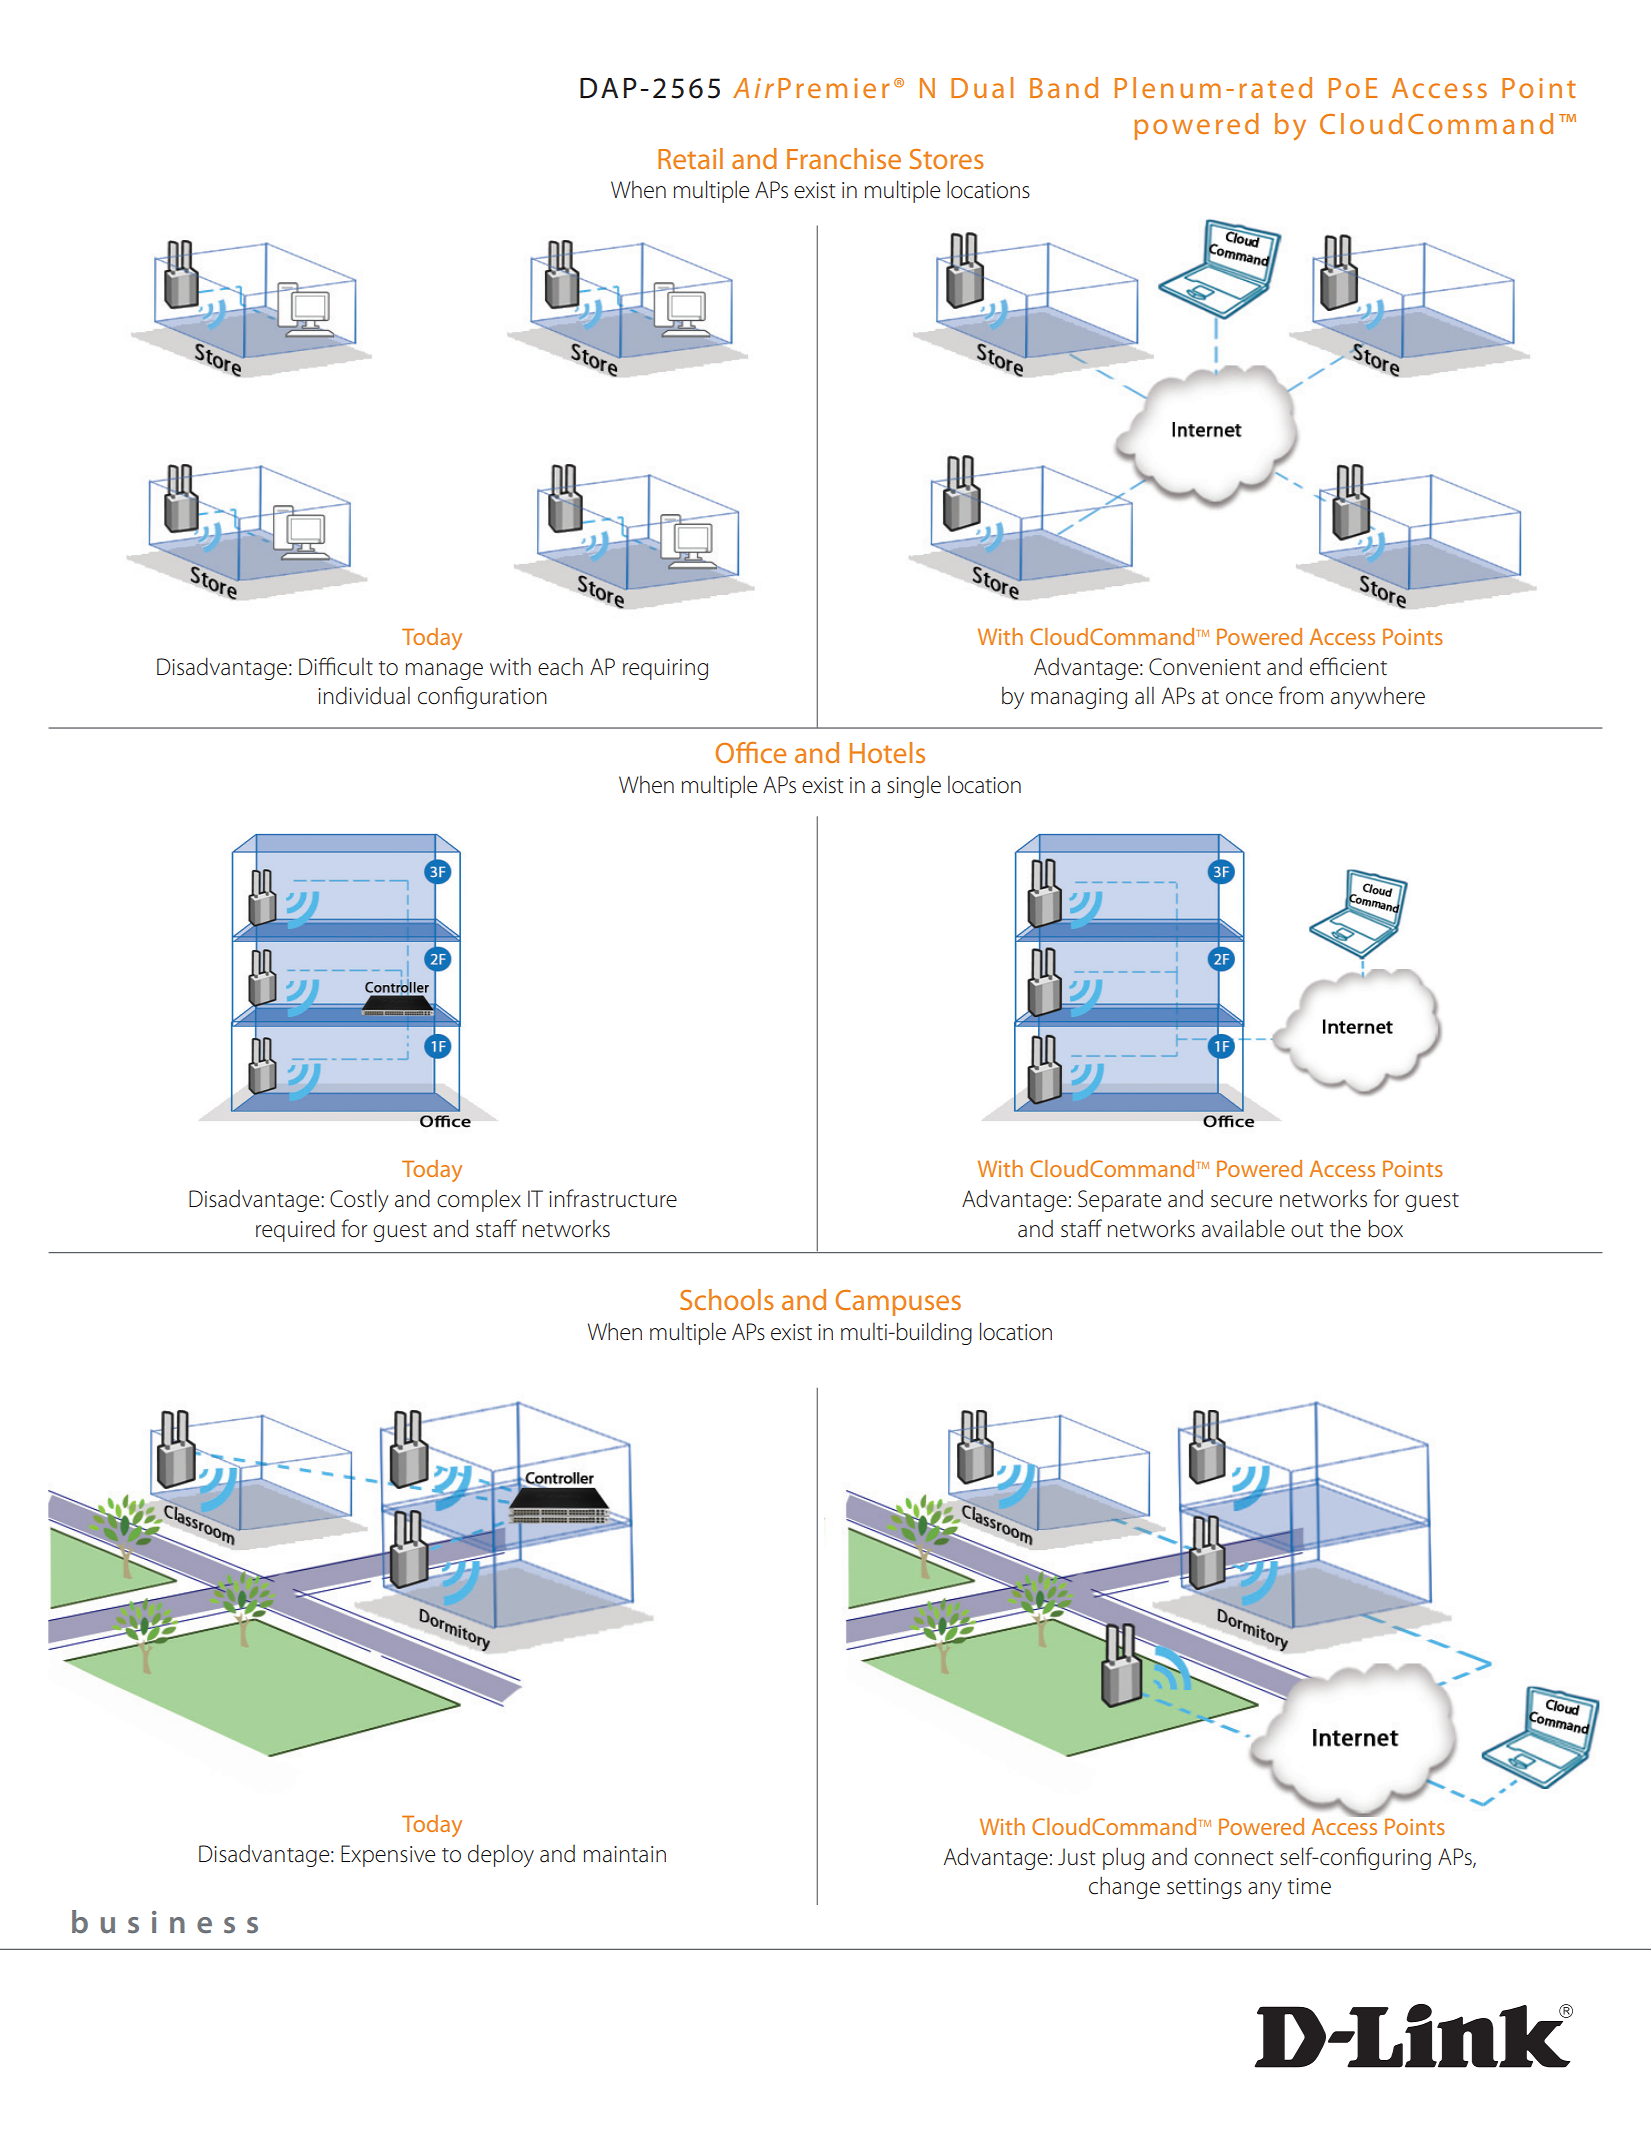 The width and height of the image is (1651, 2137). What do you see at coordinates (914, 787) in the image?
I see `single` at bounding box center [914, 787].
